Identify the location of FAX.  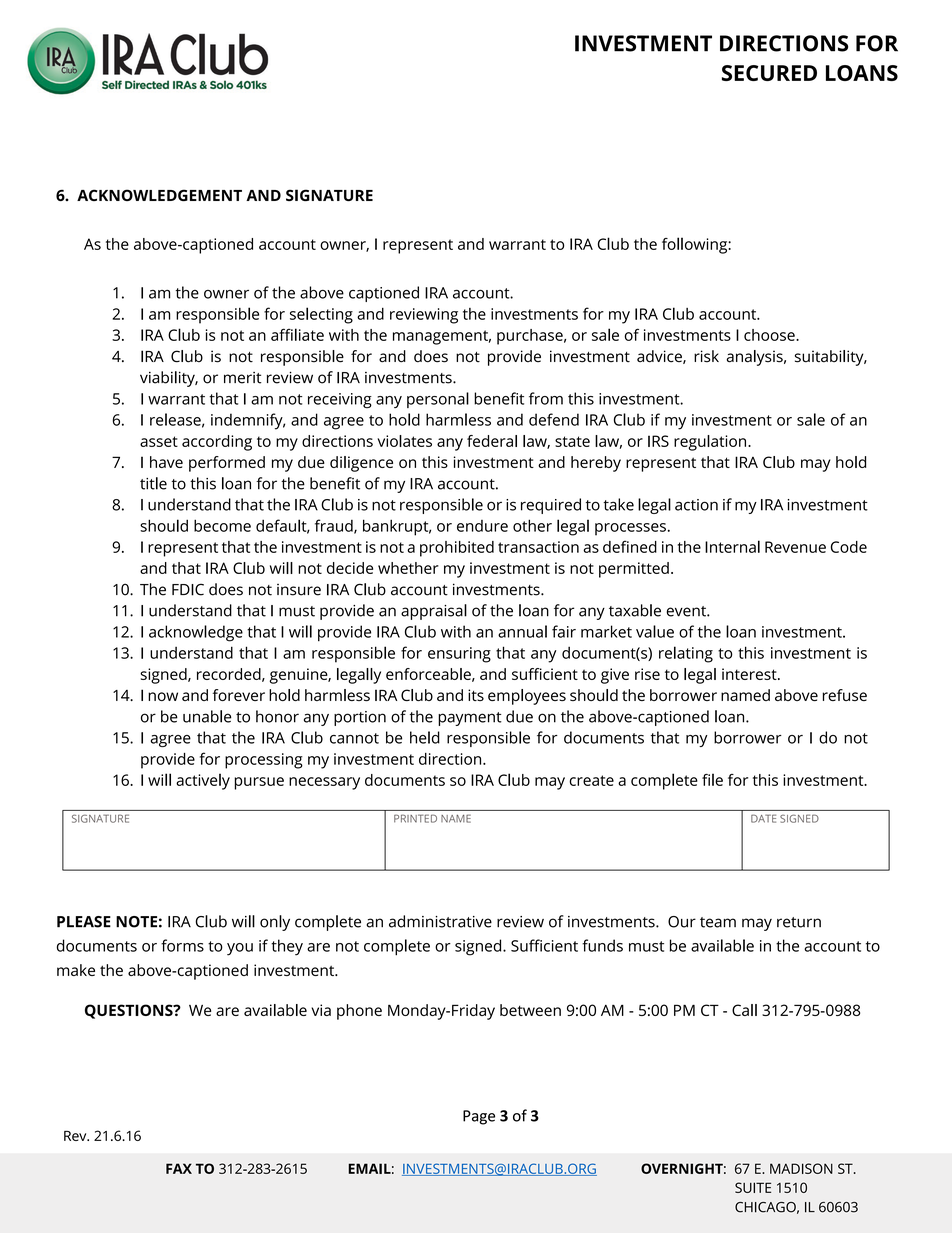
(179, 1168).
